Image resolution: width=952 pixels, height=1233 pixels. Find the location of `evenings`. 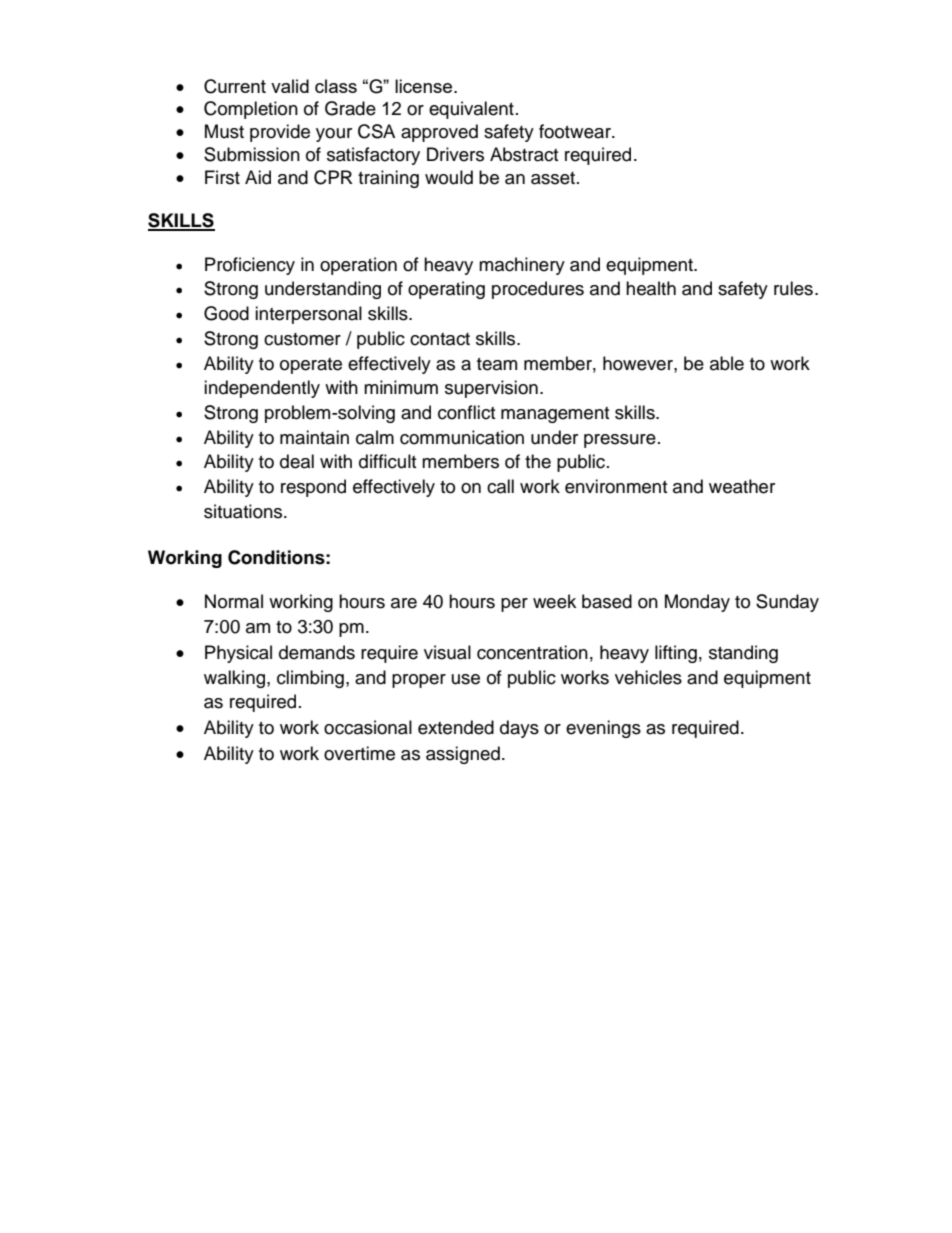

evenings is located at coordinates (603, 729).
